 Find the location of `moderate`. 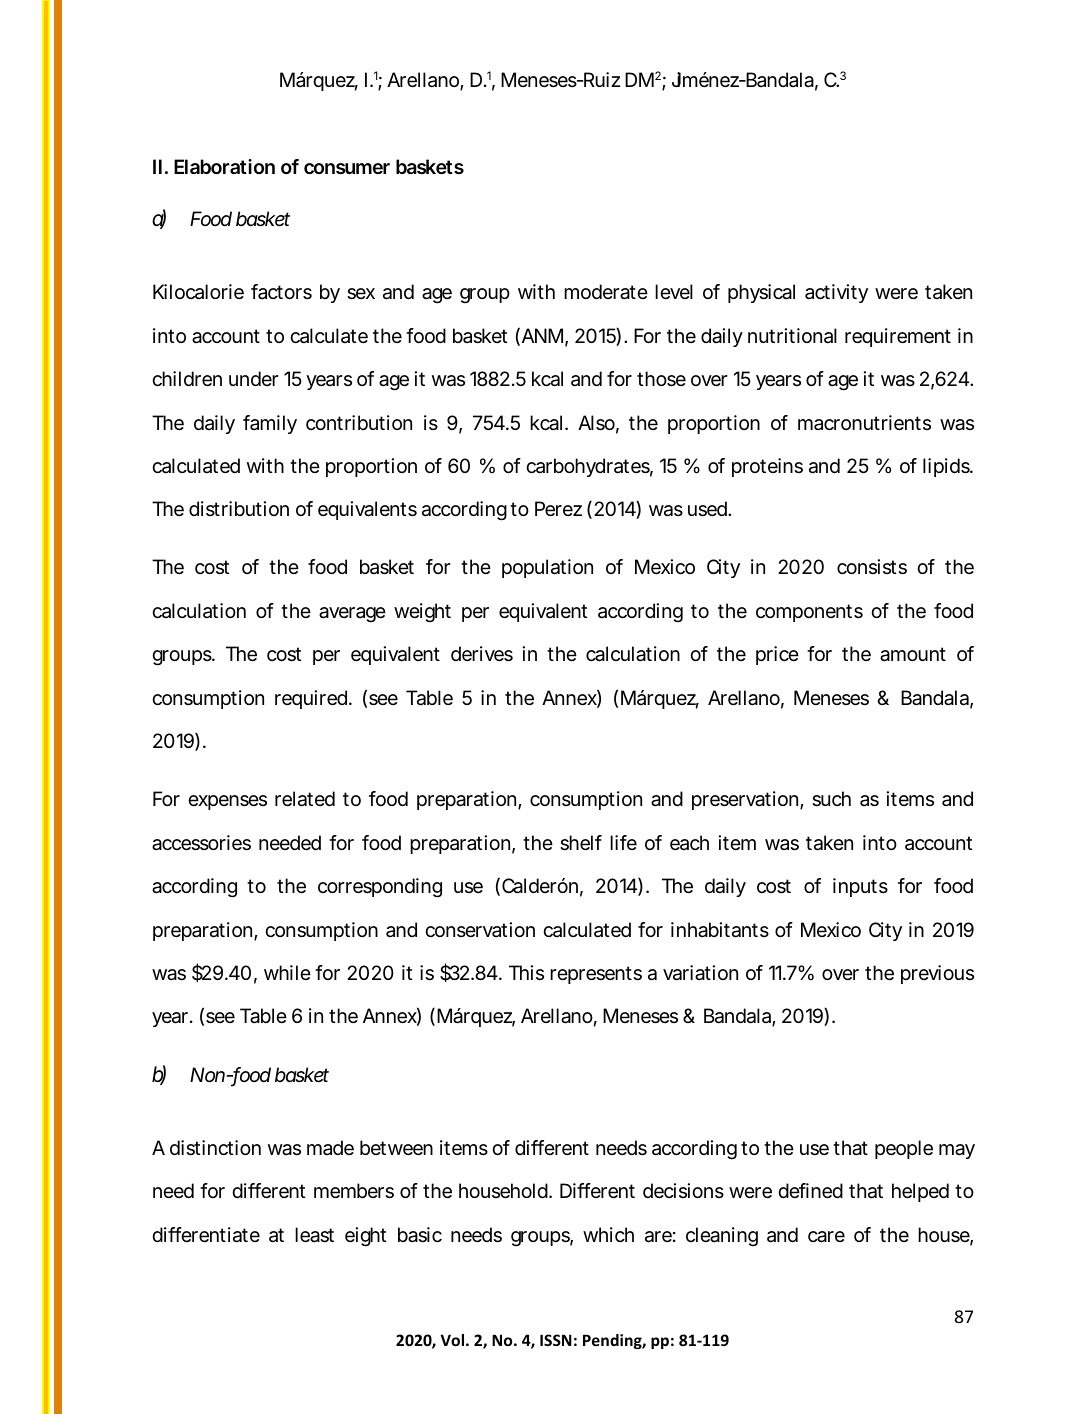

moderate is located at coordinates (606, 292).
